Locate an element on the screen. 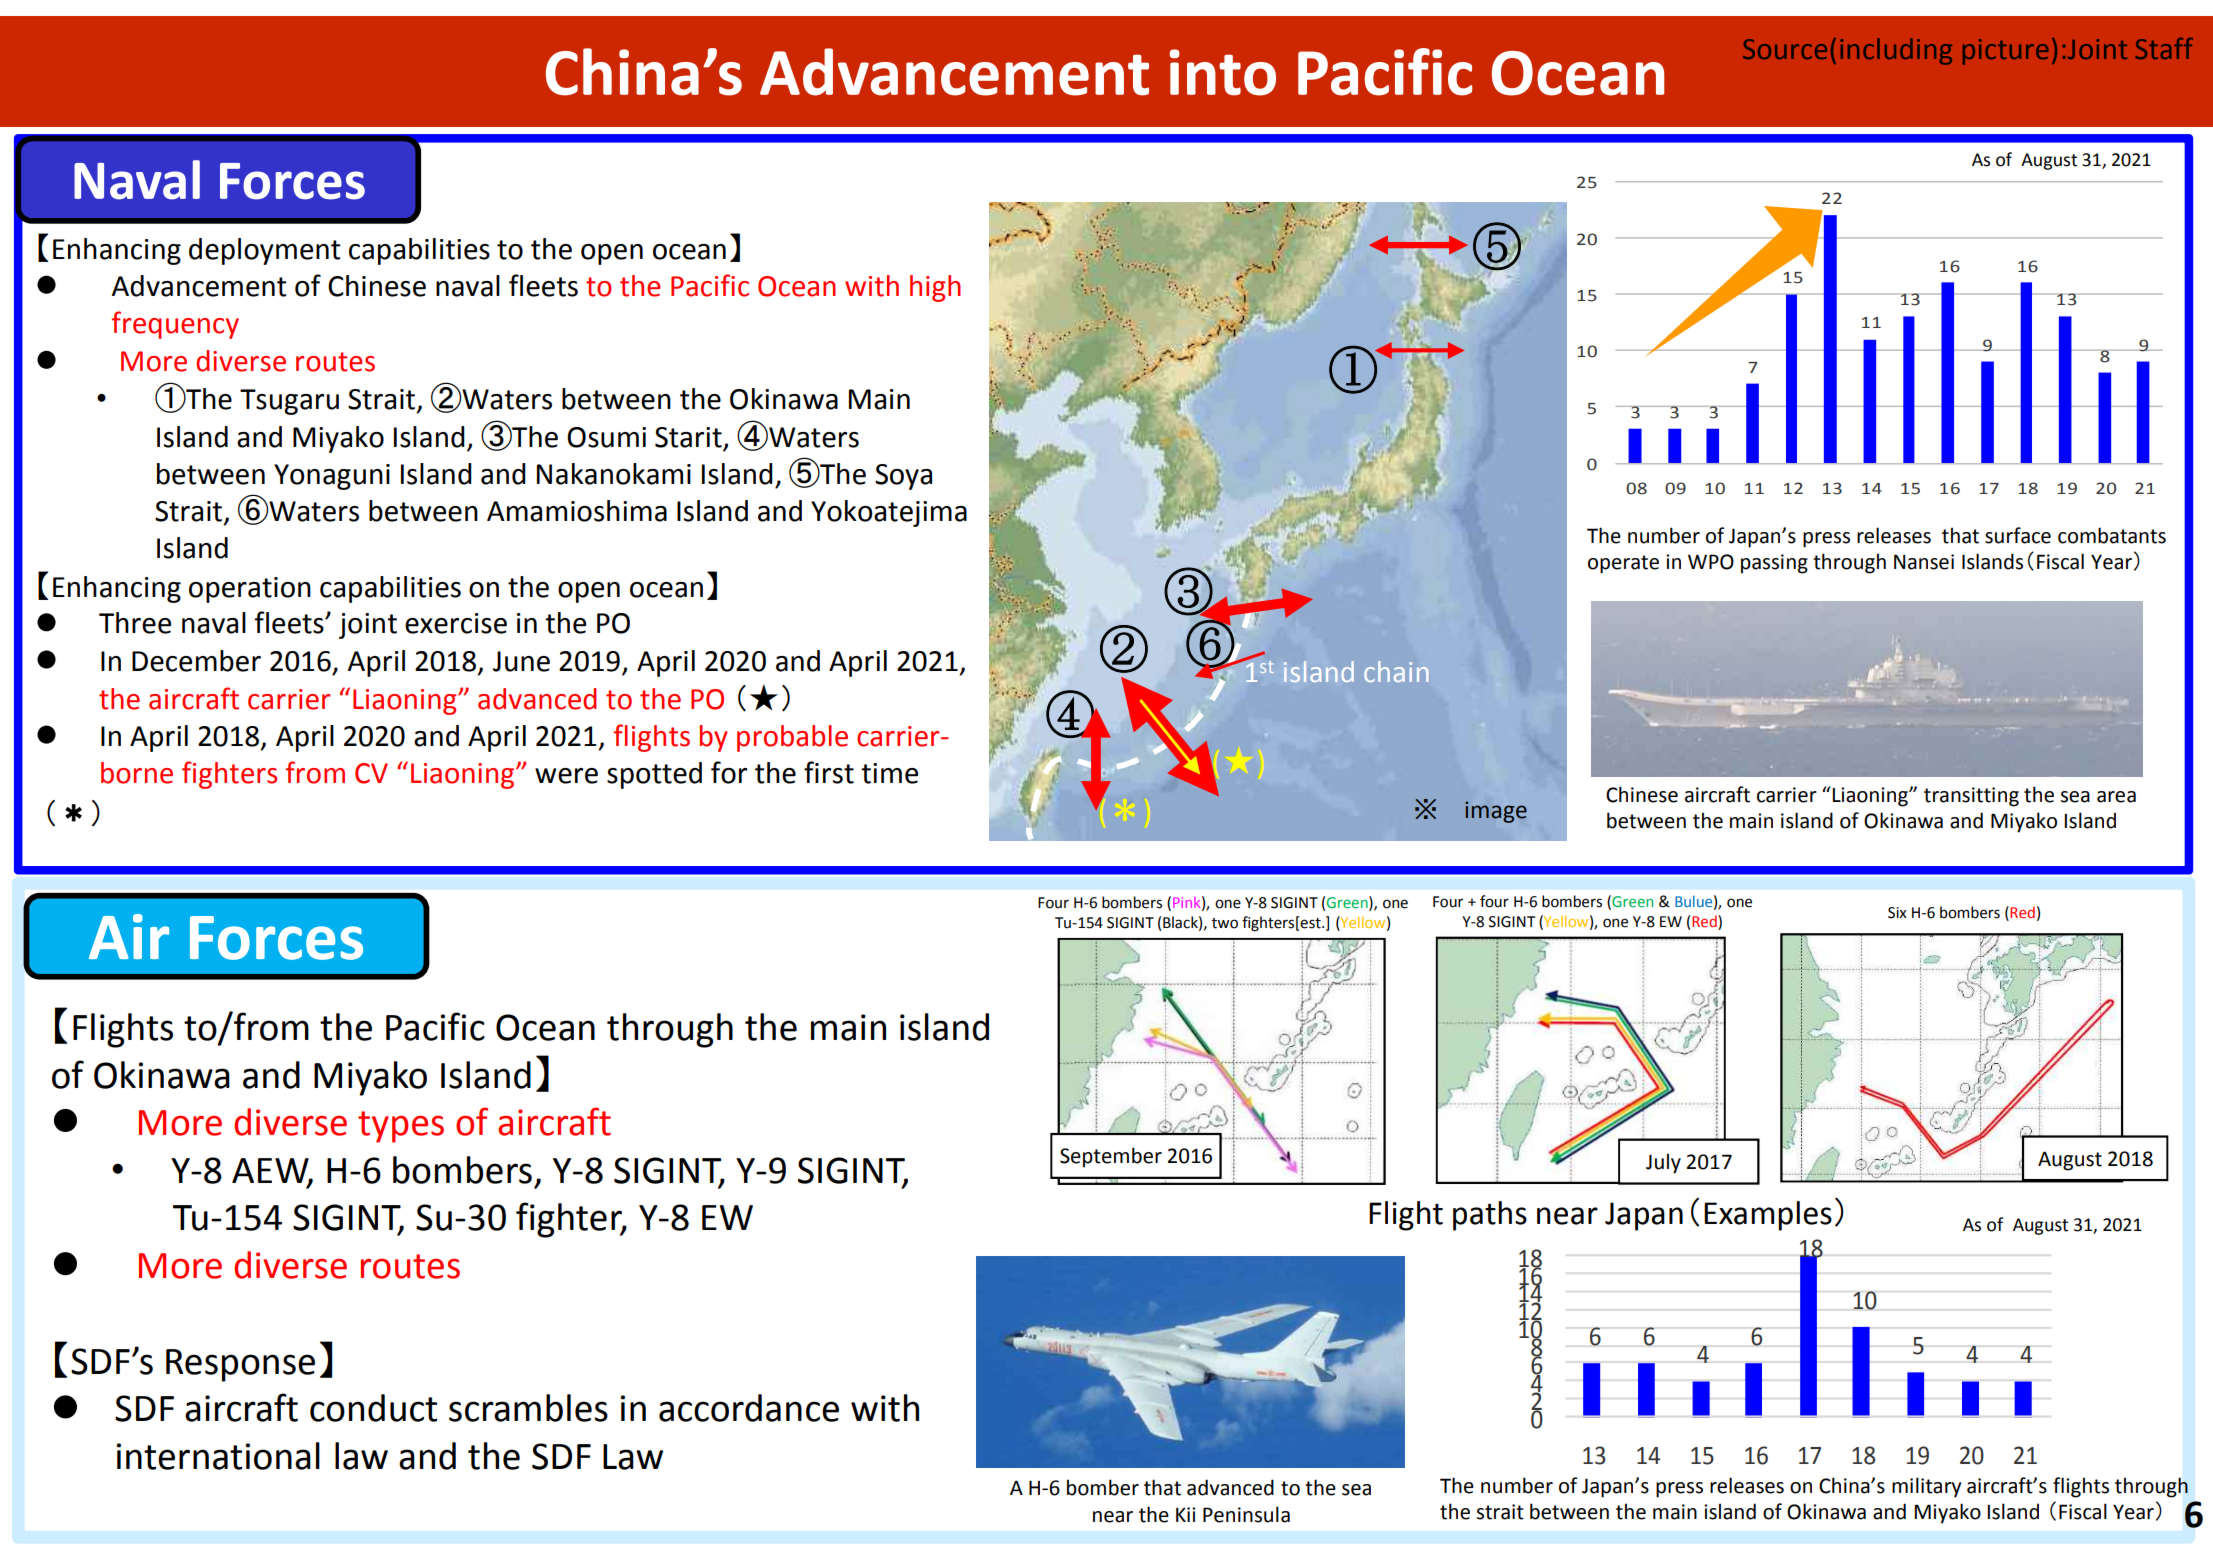  Kii is located at coordinates (1185, 1514).
